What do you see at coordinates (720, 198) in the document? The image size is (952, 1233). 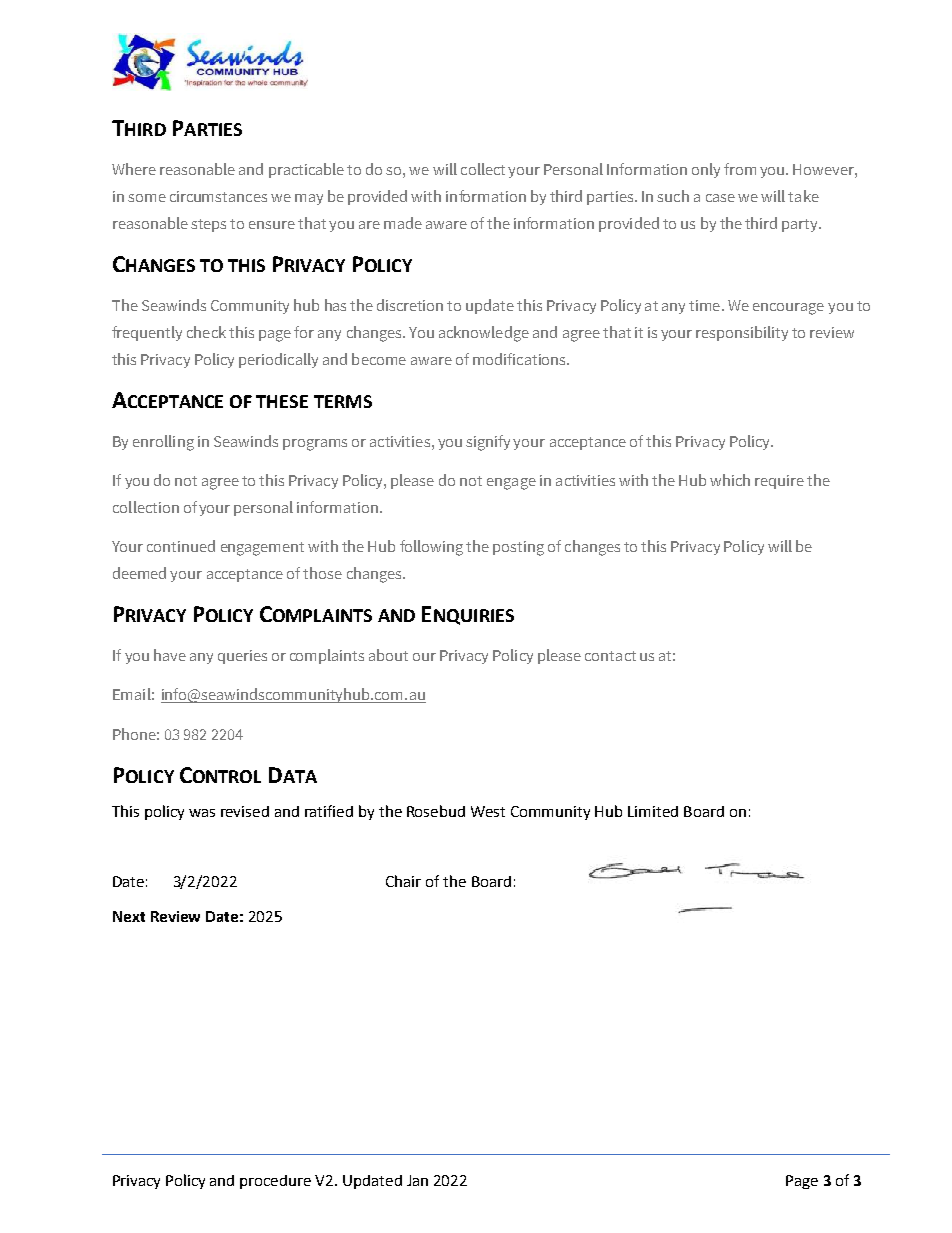 I see `case` at bounding box center [720, 198].
